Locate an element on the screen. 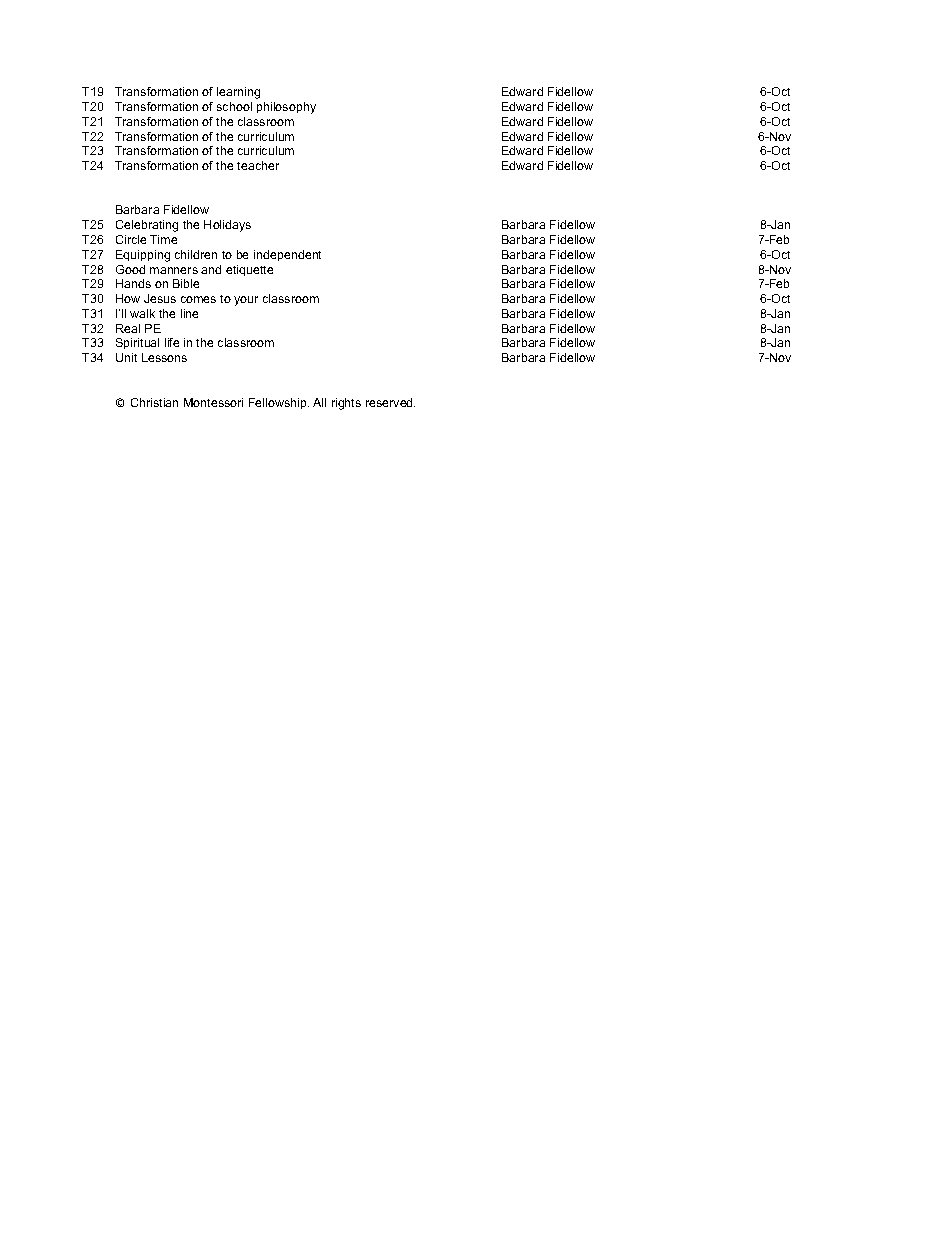 The width and height of the screenshot is (952, 1233). learning is located at coordinates (238, 93).
